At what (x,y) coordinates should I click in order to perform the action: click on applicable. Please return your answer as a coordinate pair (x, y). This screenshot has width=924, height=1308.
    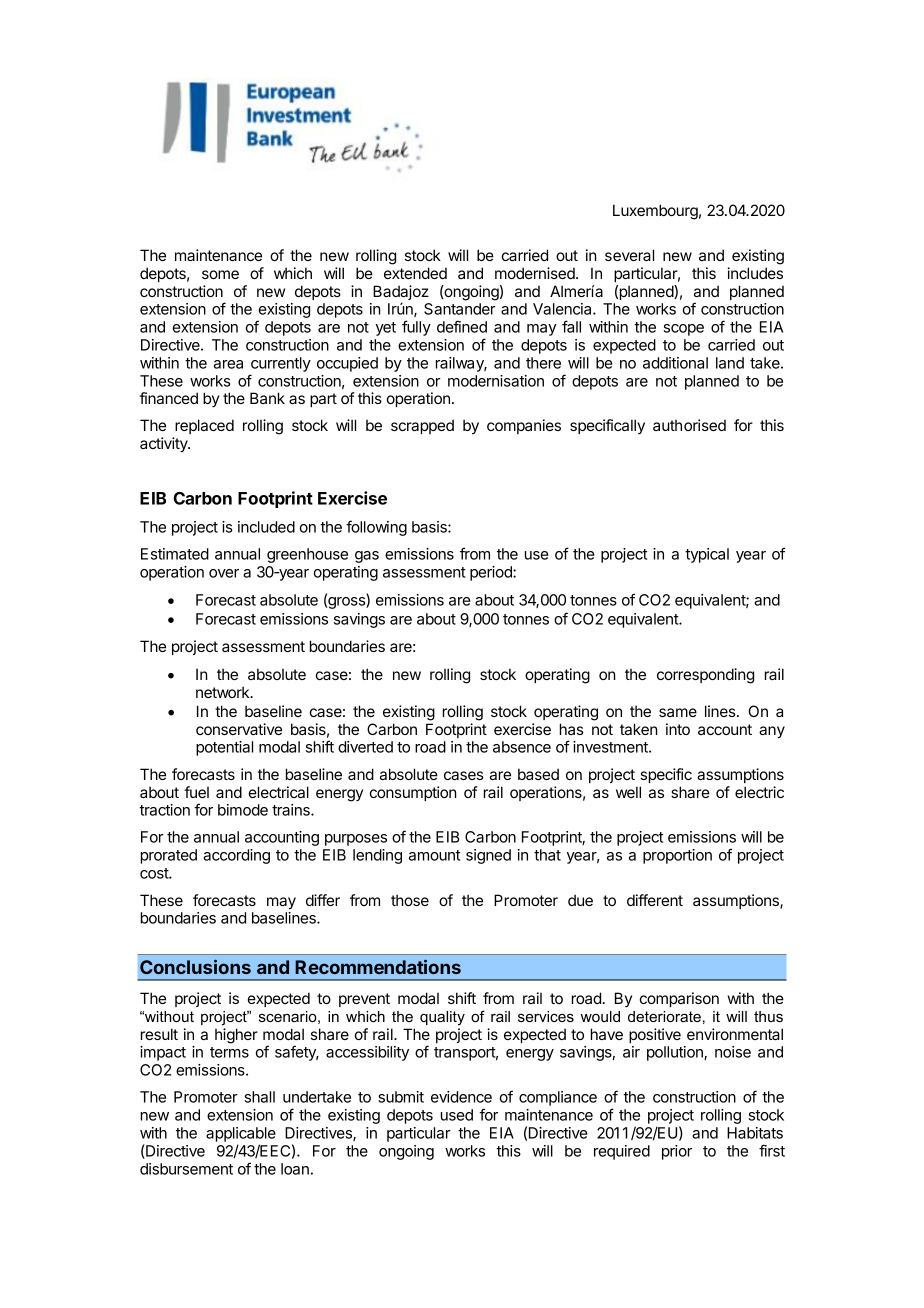
    Looking at the image, I should click on (241, 1134).
